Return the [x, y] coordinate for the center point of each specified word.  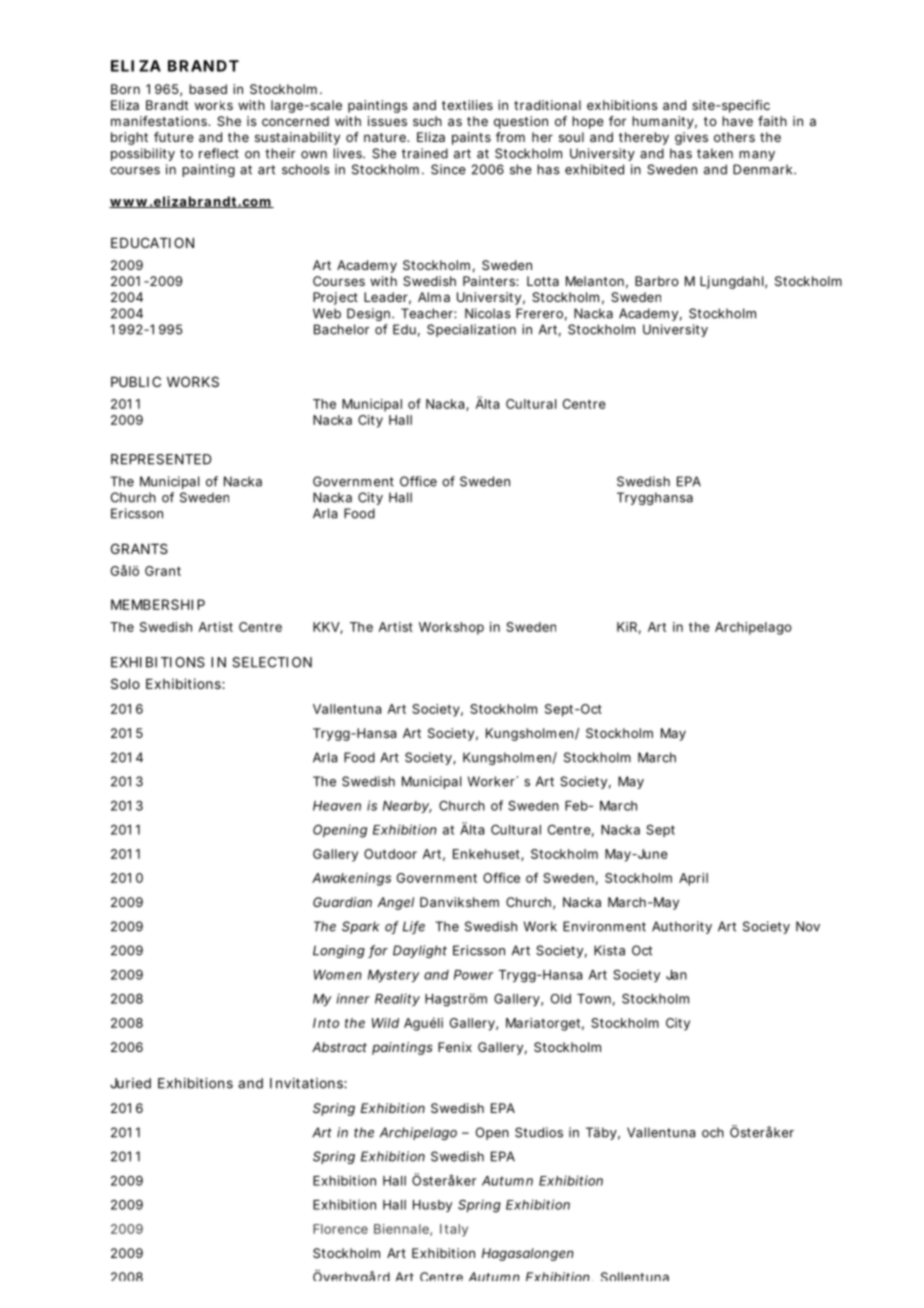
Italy [454, 1230]
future [174, 137]
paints [471, 138]
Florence [340, 1229]
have [737, 121]
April [693, 879]
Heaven [337, 806]
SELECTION [272, 662]
